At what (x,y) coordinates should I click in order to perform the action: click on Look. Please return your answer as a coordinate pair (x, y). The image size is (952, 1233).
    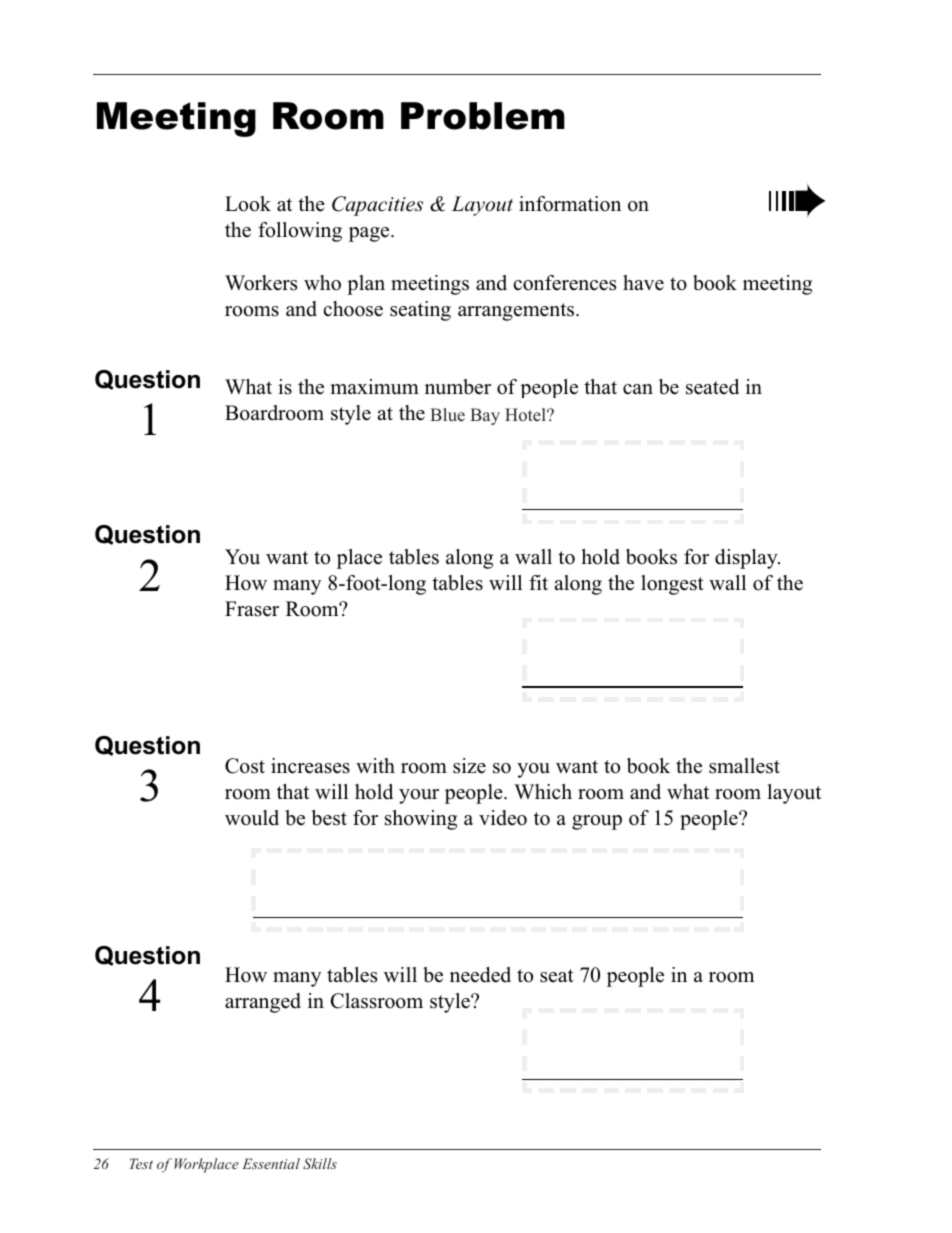
    Looking at the image, I should click on (248, 204).
